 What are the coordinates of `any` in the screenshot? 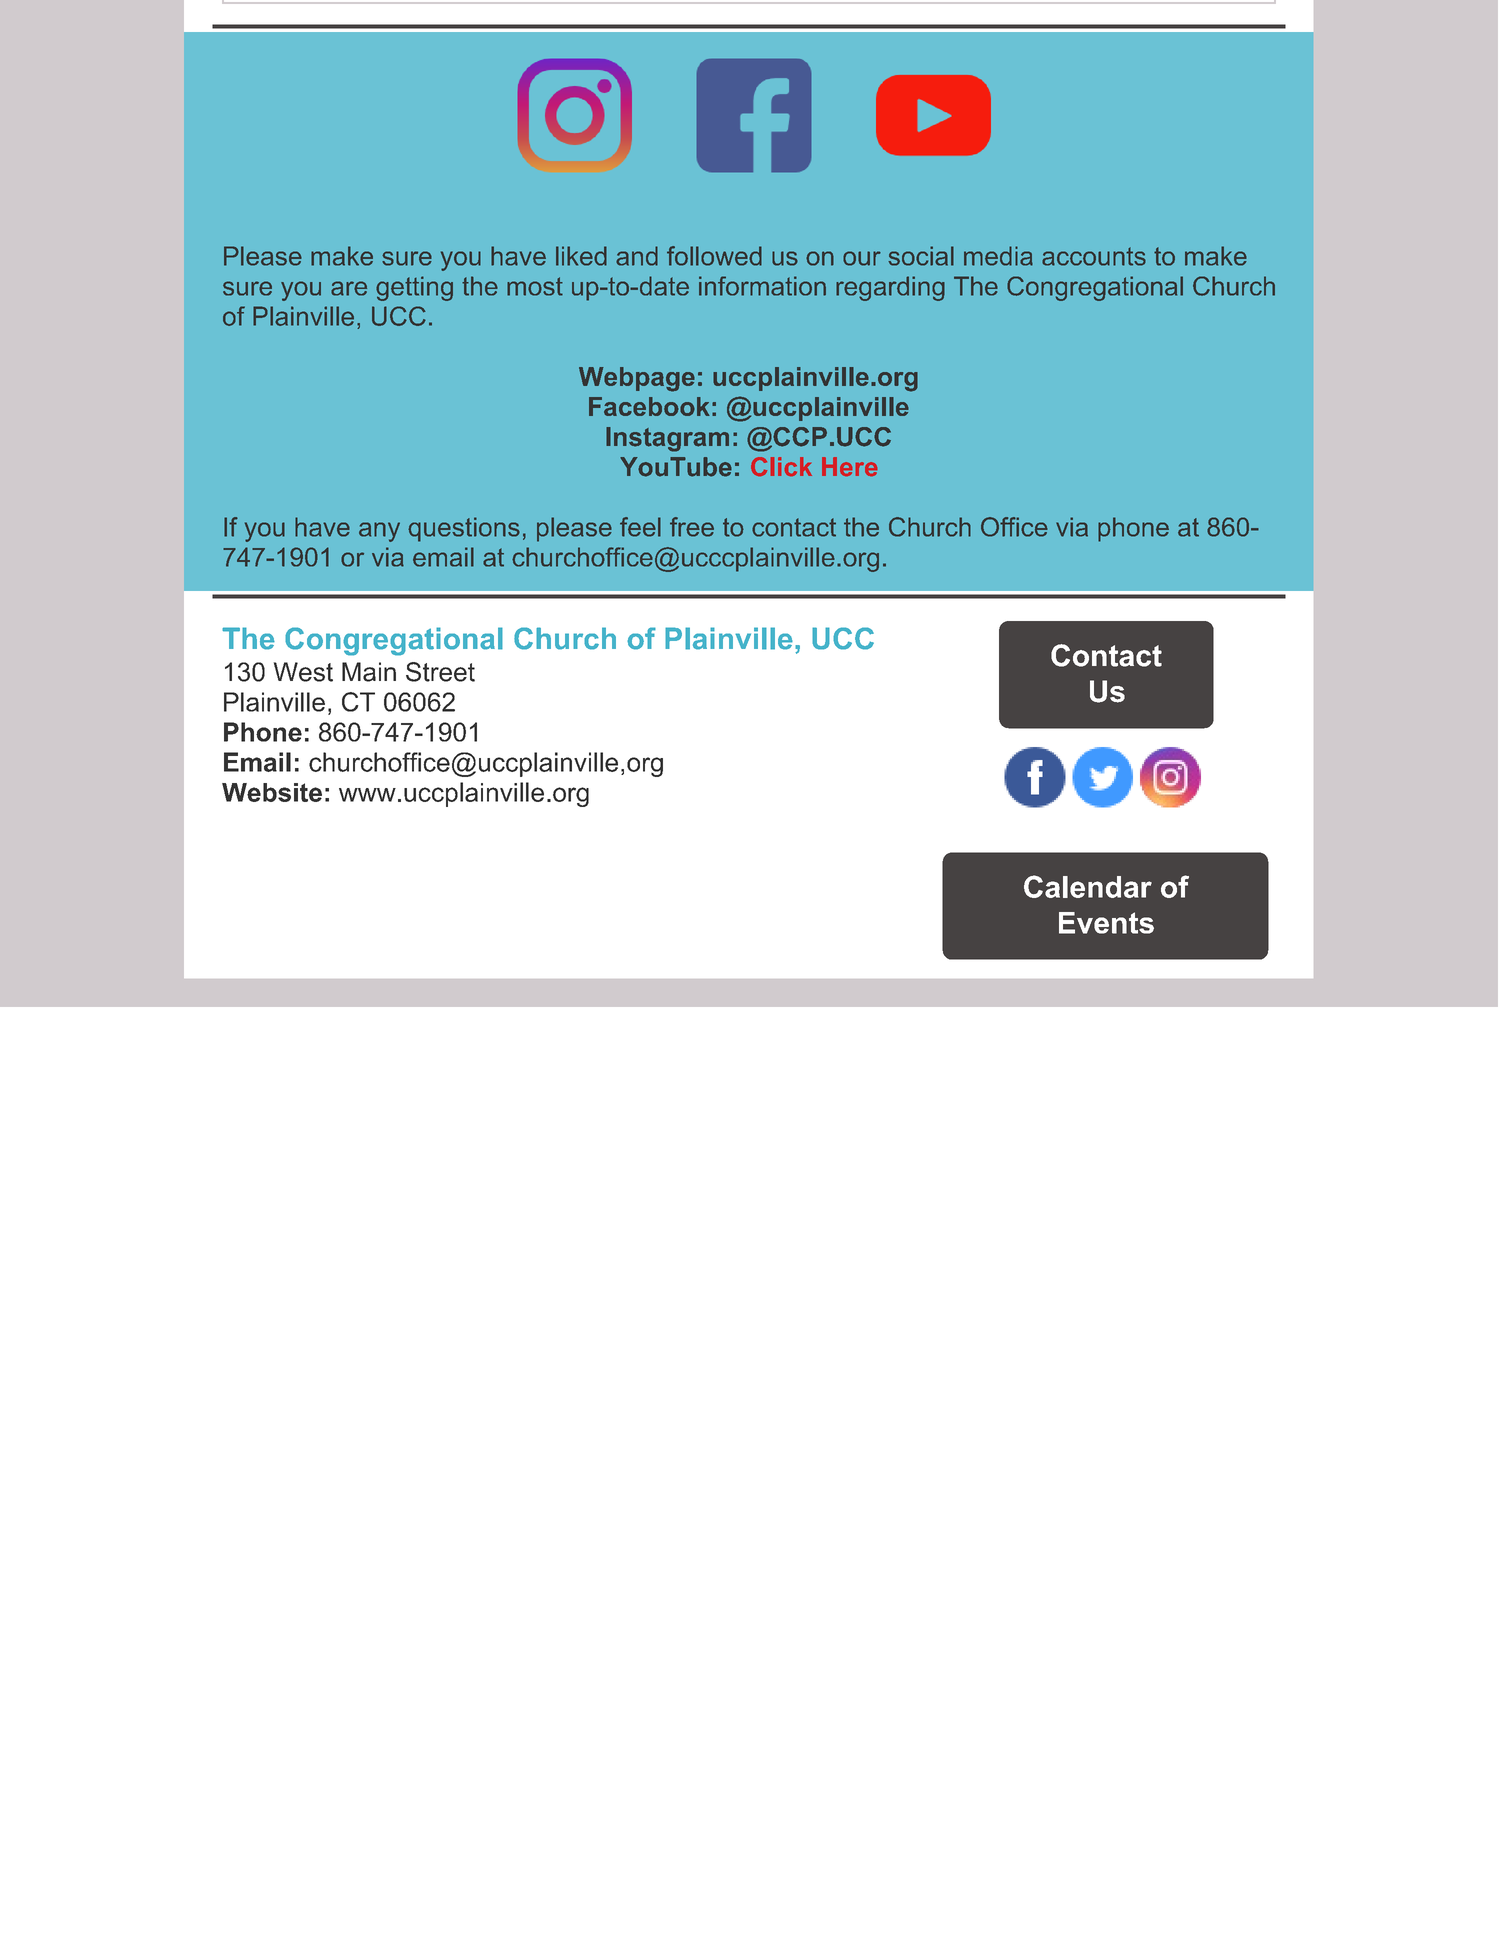 It's located at (379, 532).
